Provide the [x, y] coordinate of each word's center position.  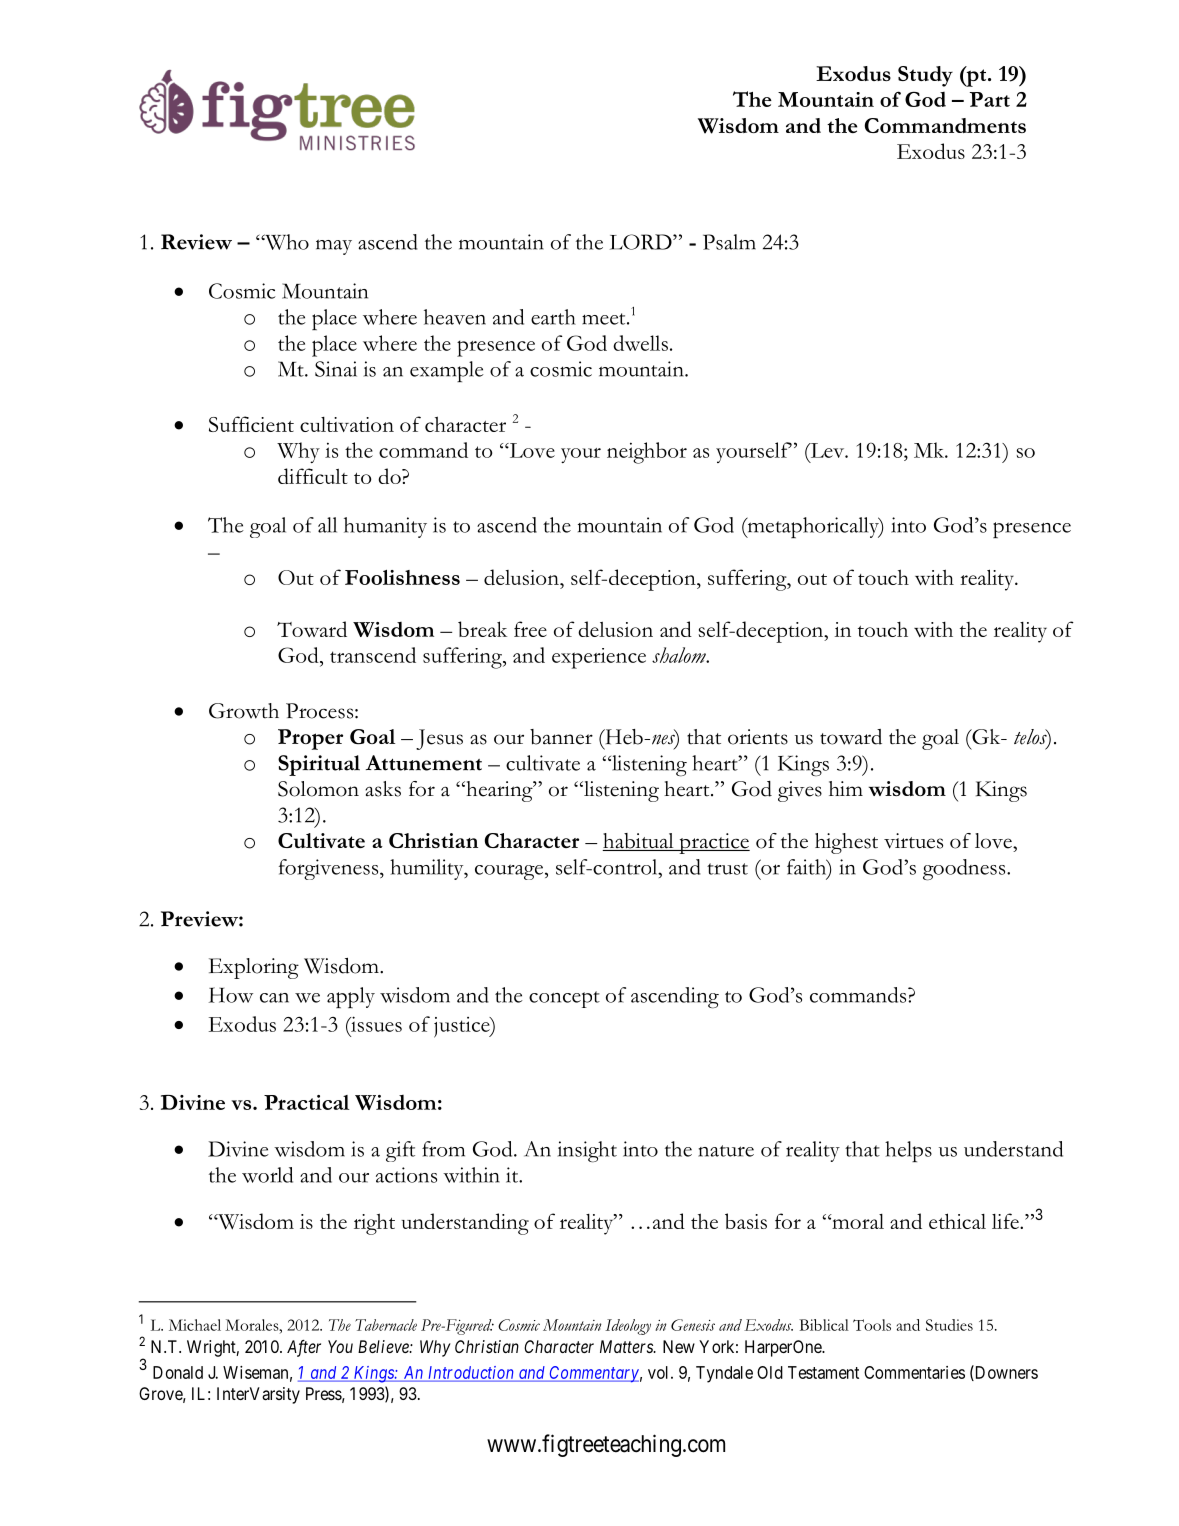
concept [564, 999]
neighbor [647, 453]
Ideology [628, 1327]
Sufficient [251, 424]
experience [599, 658]
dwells [640, 343]
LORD [642, 242]
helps [908, 1151]
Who [286, 242]
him [846, 788]
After [304, 1348]
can [274, 998]
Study [925, 76]
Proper [310, 739]
